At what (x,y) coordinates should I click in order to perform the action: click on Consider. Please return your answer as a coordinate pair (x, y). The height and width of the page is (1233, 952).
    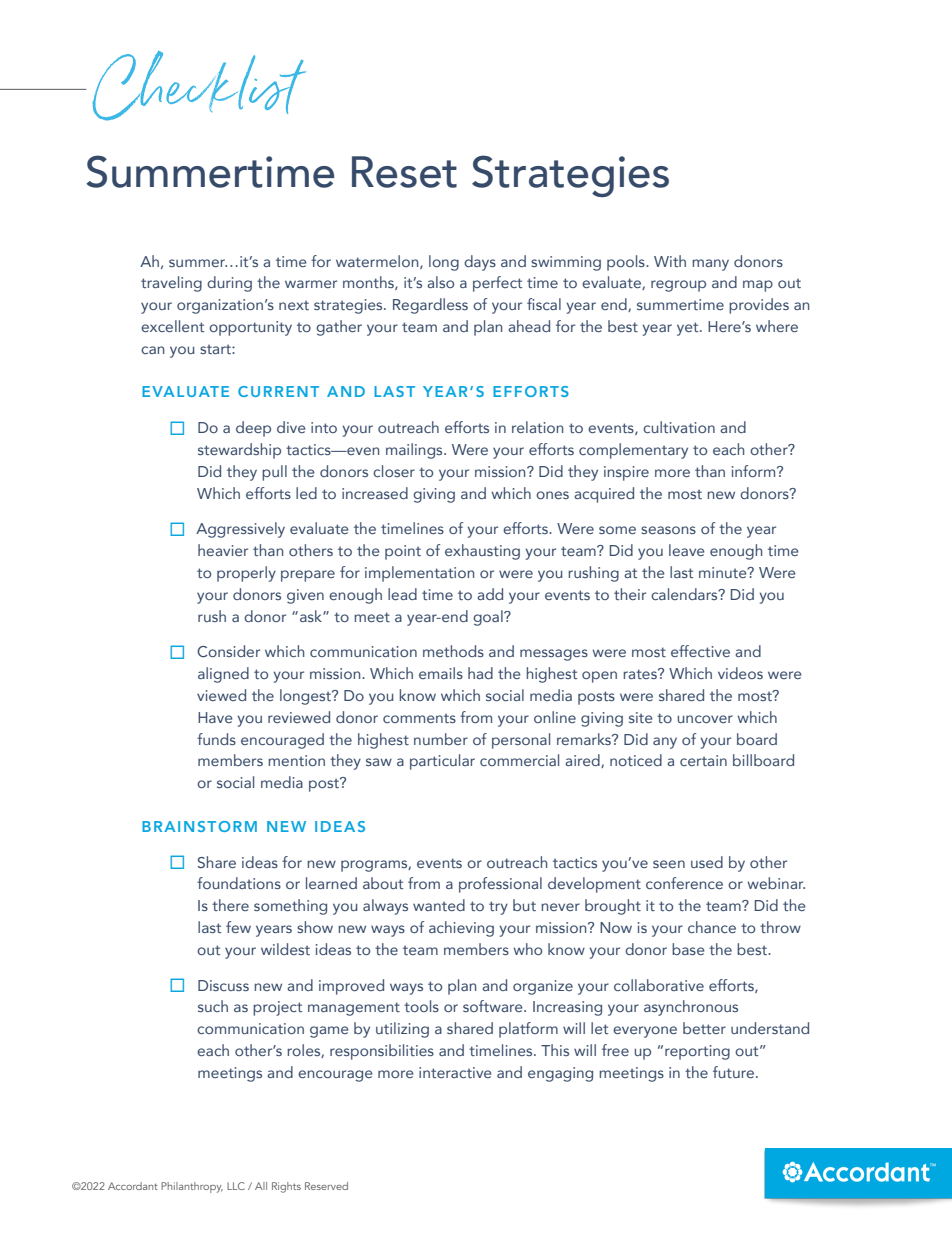
    Looking at the image, I should click on (228, 651).
